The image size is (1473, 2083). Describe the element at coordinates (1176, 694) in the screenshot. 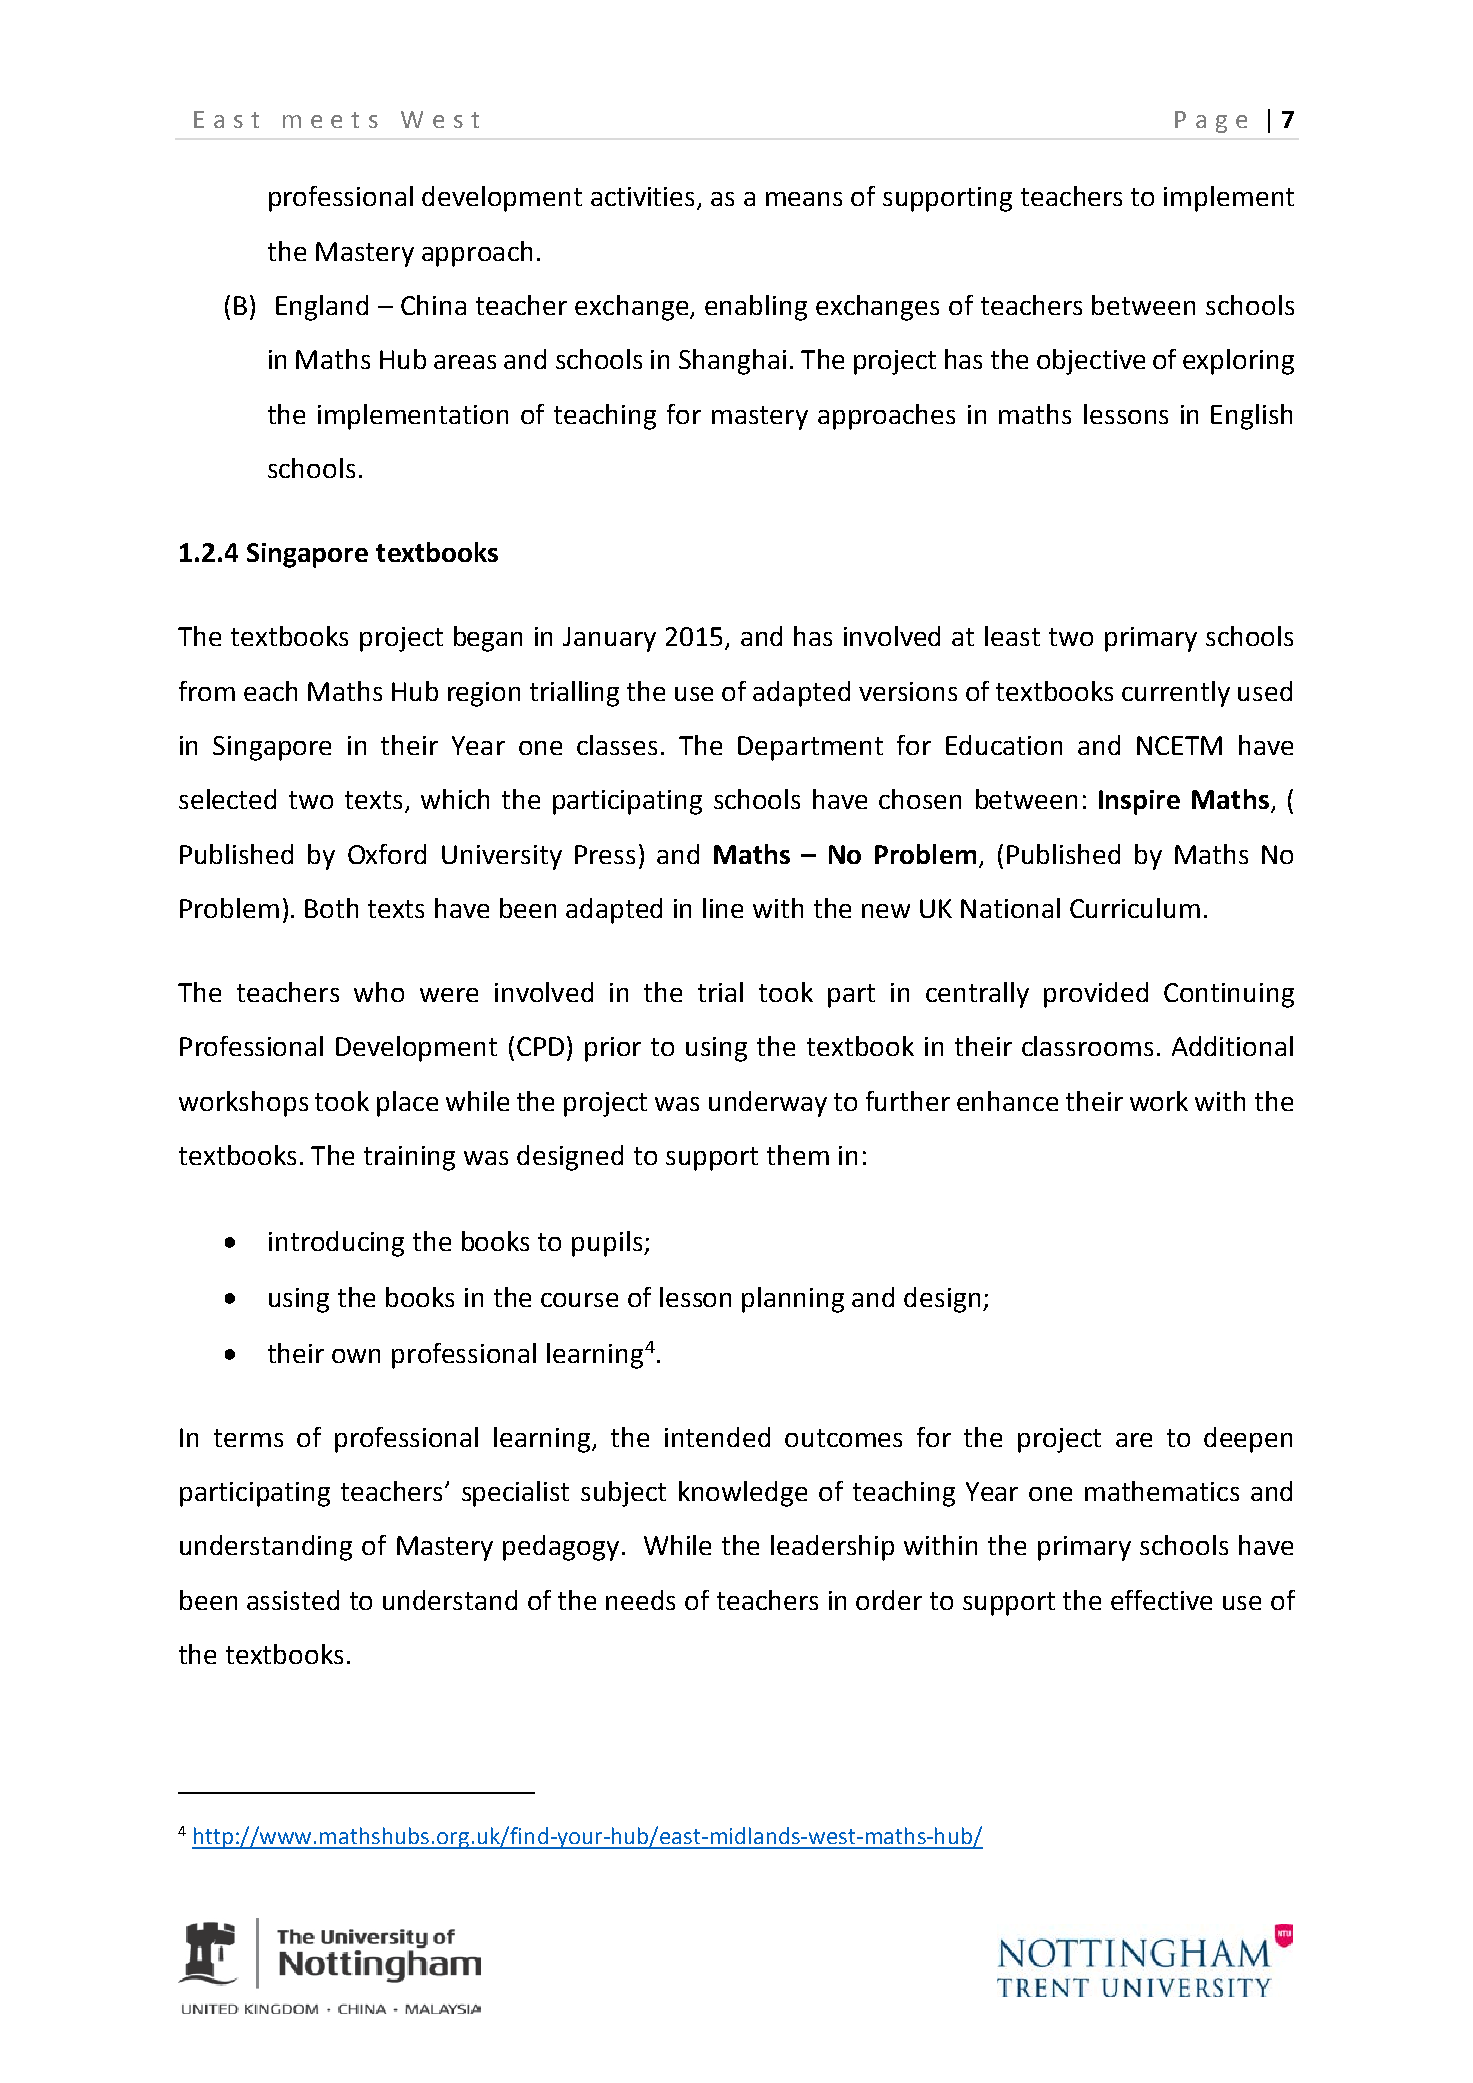

I see `currently` at that location.
